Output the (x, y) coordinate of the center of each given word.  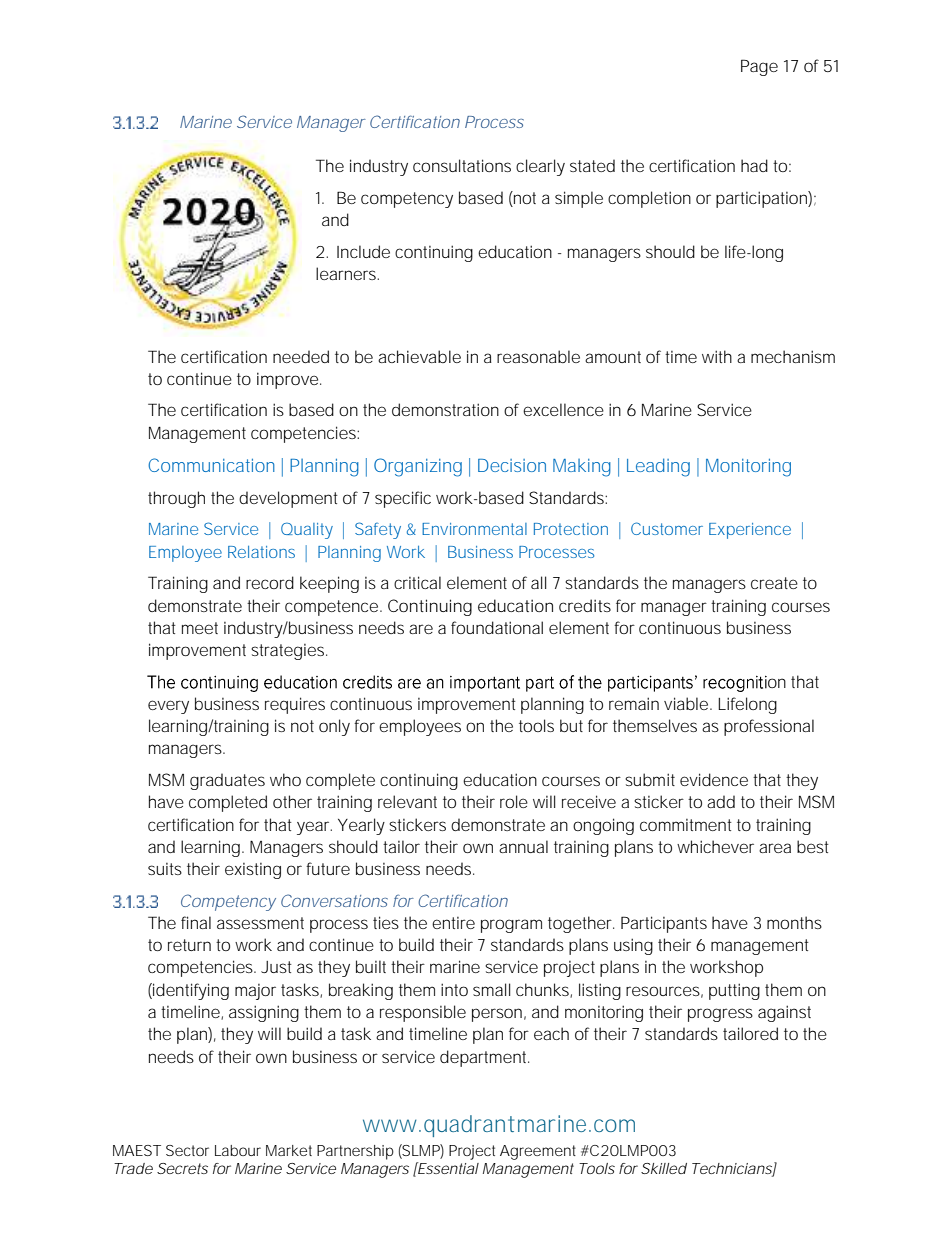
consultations (462, 165)
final (196, 922)
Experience (750, 531)
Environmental (474, 529)
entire (453, 923)
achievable (419, 356)
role (514, 801)
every (168, 707)
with (717, 356)
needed (301, 356)
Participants (664, 924)
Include (363, 251)
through (176, 499)
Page (759, 67)
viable (688, 703)
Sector (187, 1150)
